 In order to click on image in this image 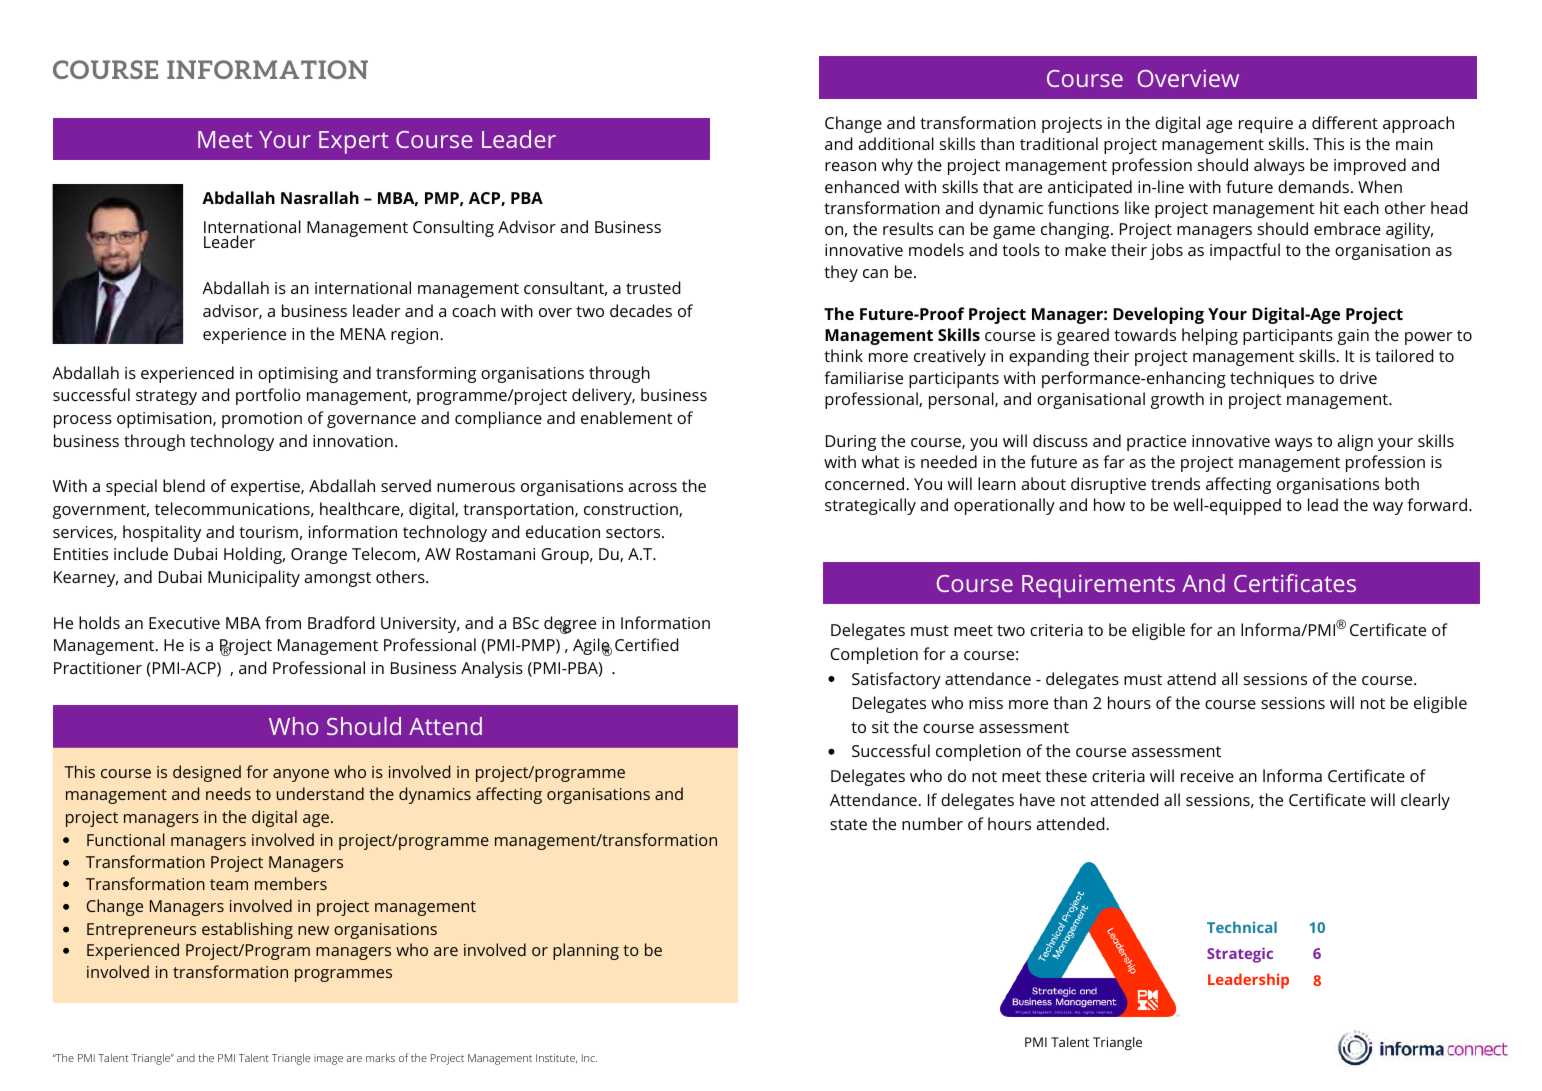, I will do `click(328, 1059)`.
